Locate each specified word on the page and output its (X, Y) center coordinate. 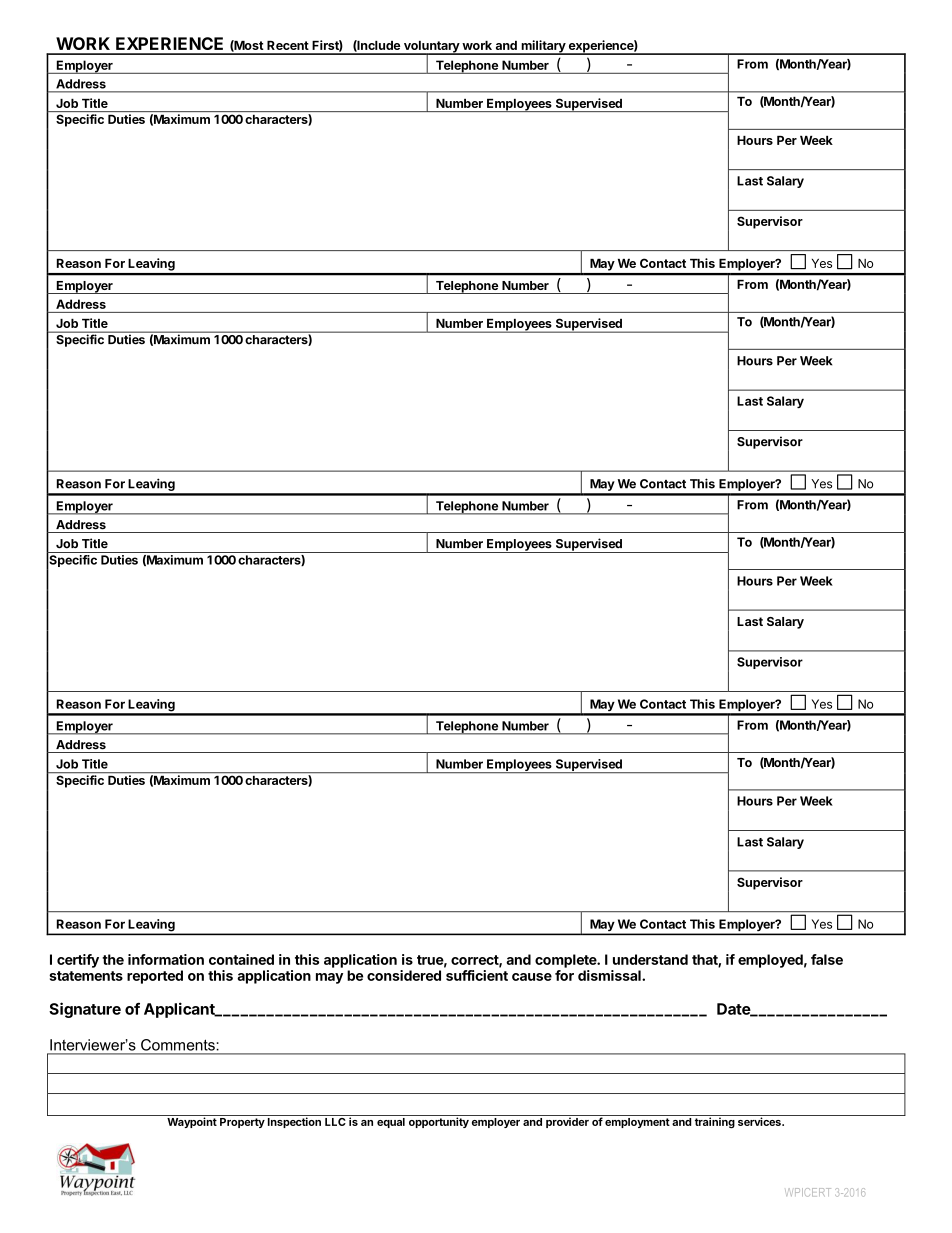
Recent (288, 45)
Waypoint (192, 1122)
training (715, 1123)
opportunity (439, 1122)
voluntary (431, 48)
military (543, 47)
